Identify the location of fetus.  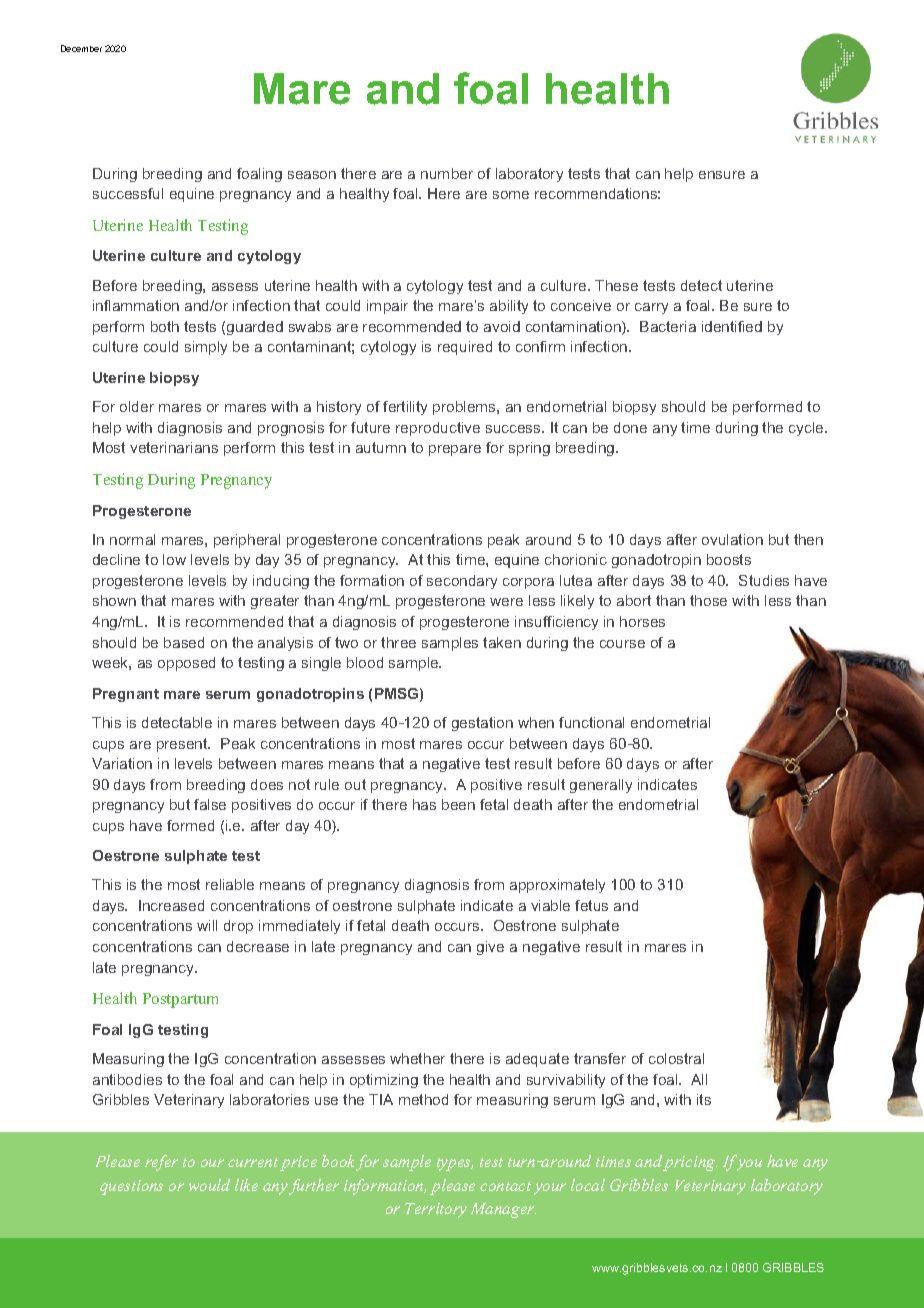
(591, 905).
